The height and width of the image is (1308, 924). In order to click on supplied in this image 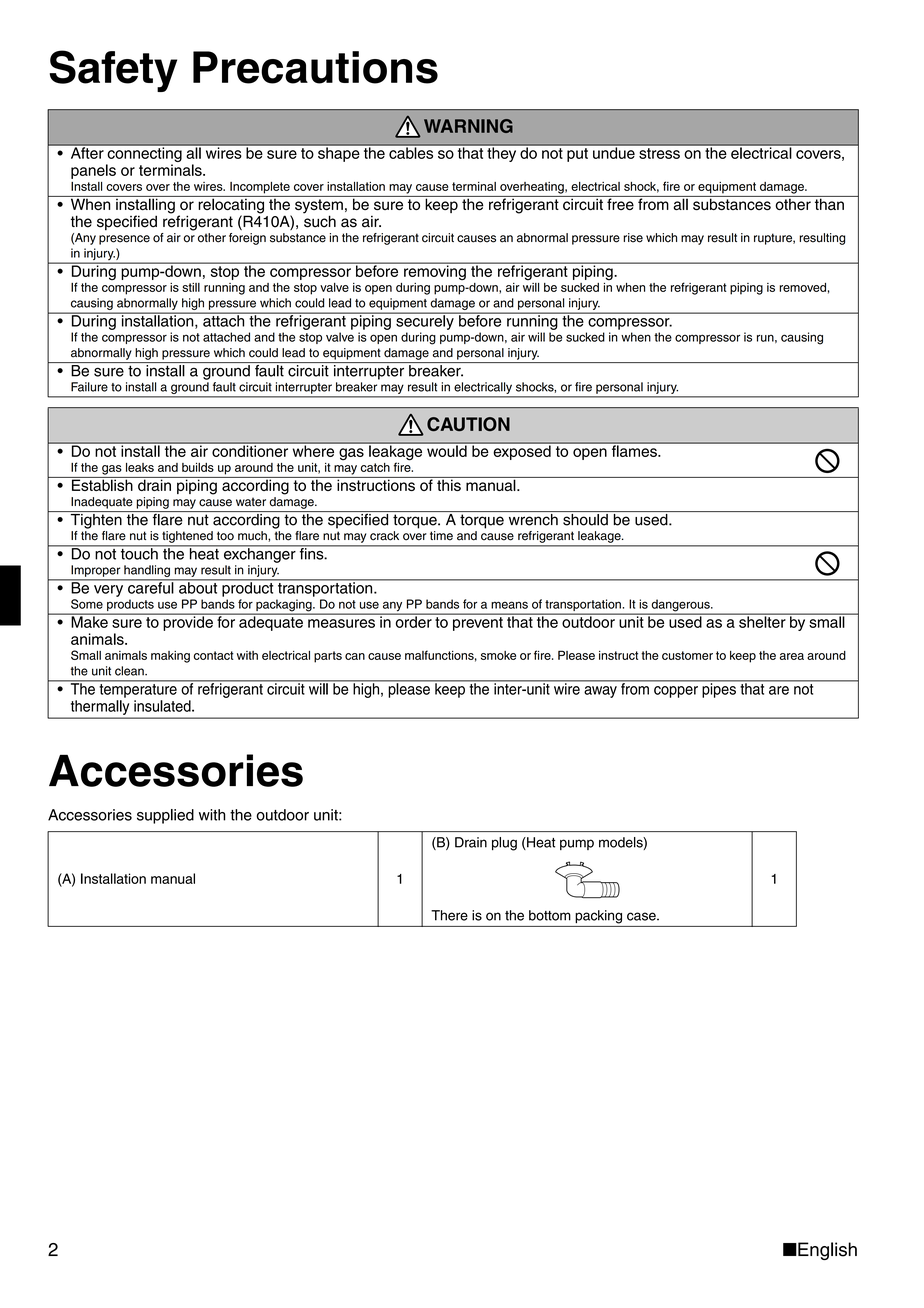, I will do `click(165, 816)`.
